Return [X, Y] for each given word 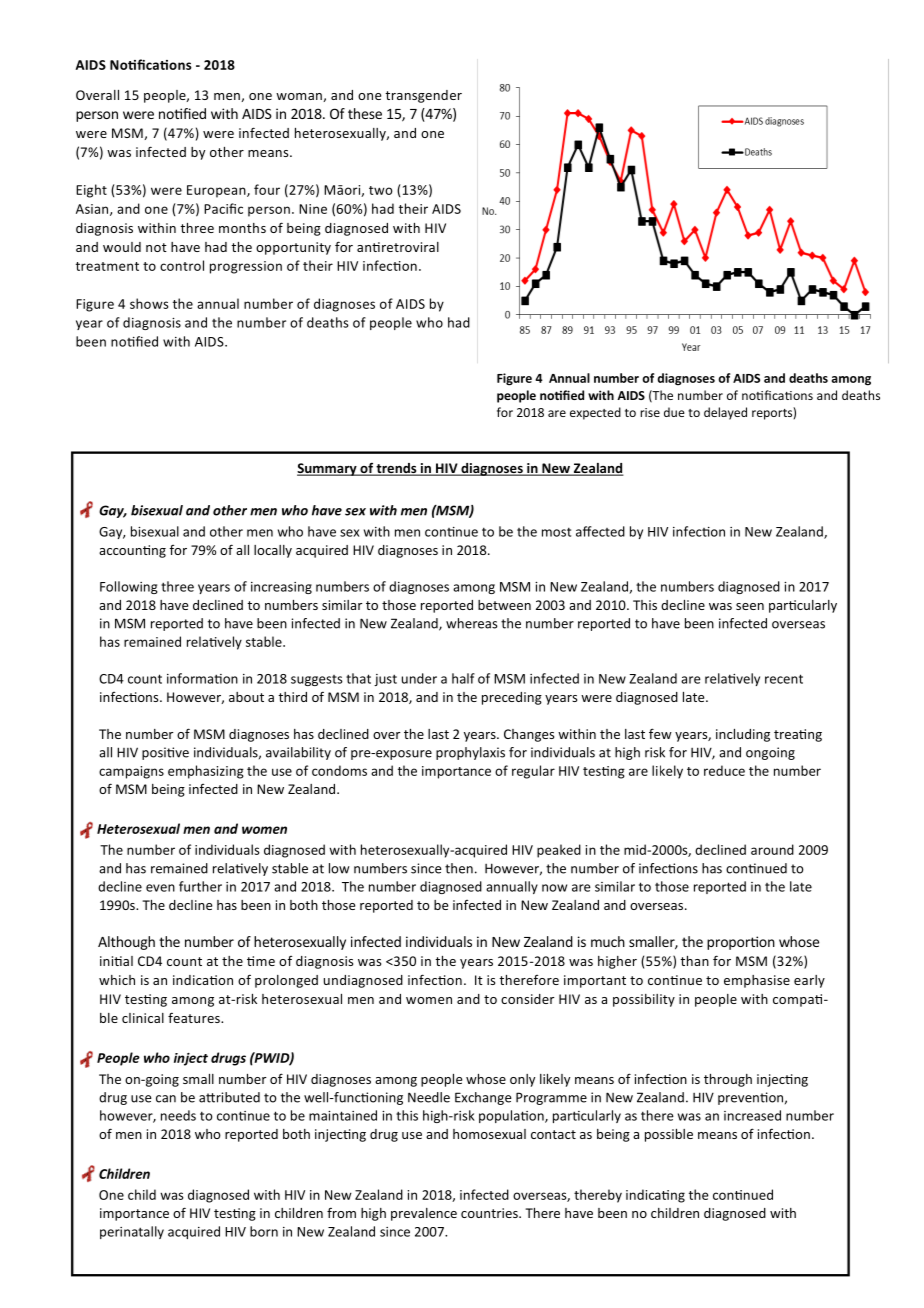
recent [784, 679]
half [463, 678]
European [217, 191]
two [381, 190]
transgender [423, 96]
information [202, 678]
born [264, 1231]
